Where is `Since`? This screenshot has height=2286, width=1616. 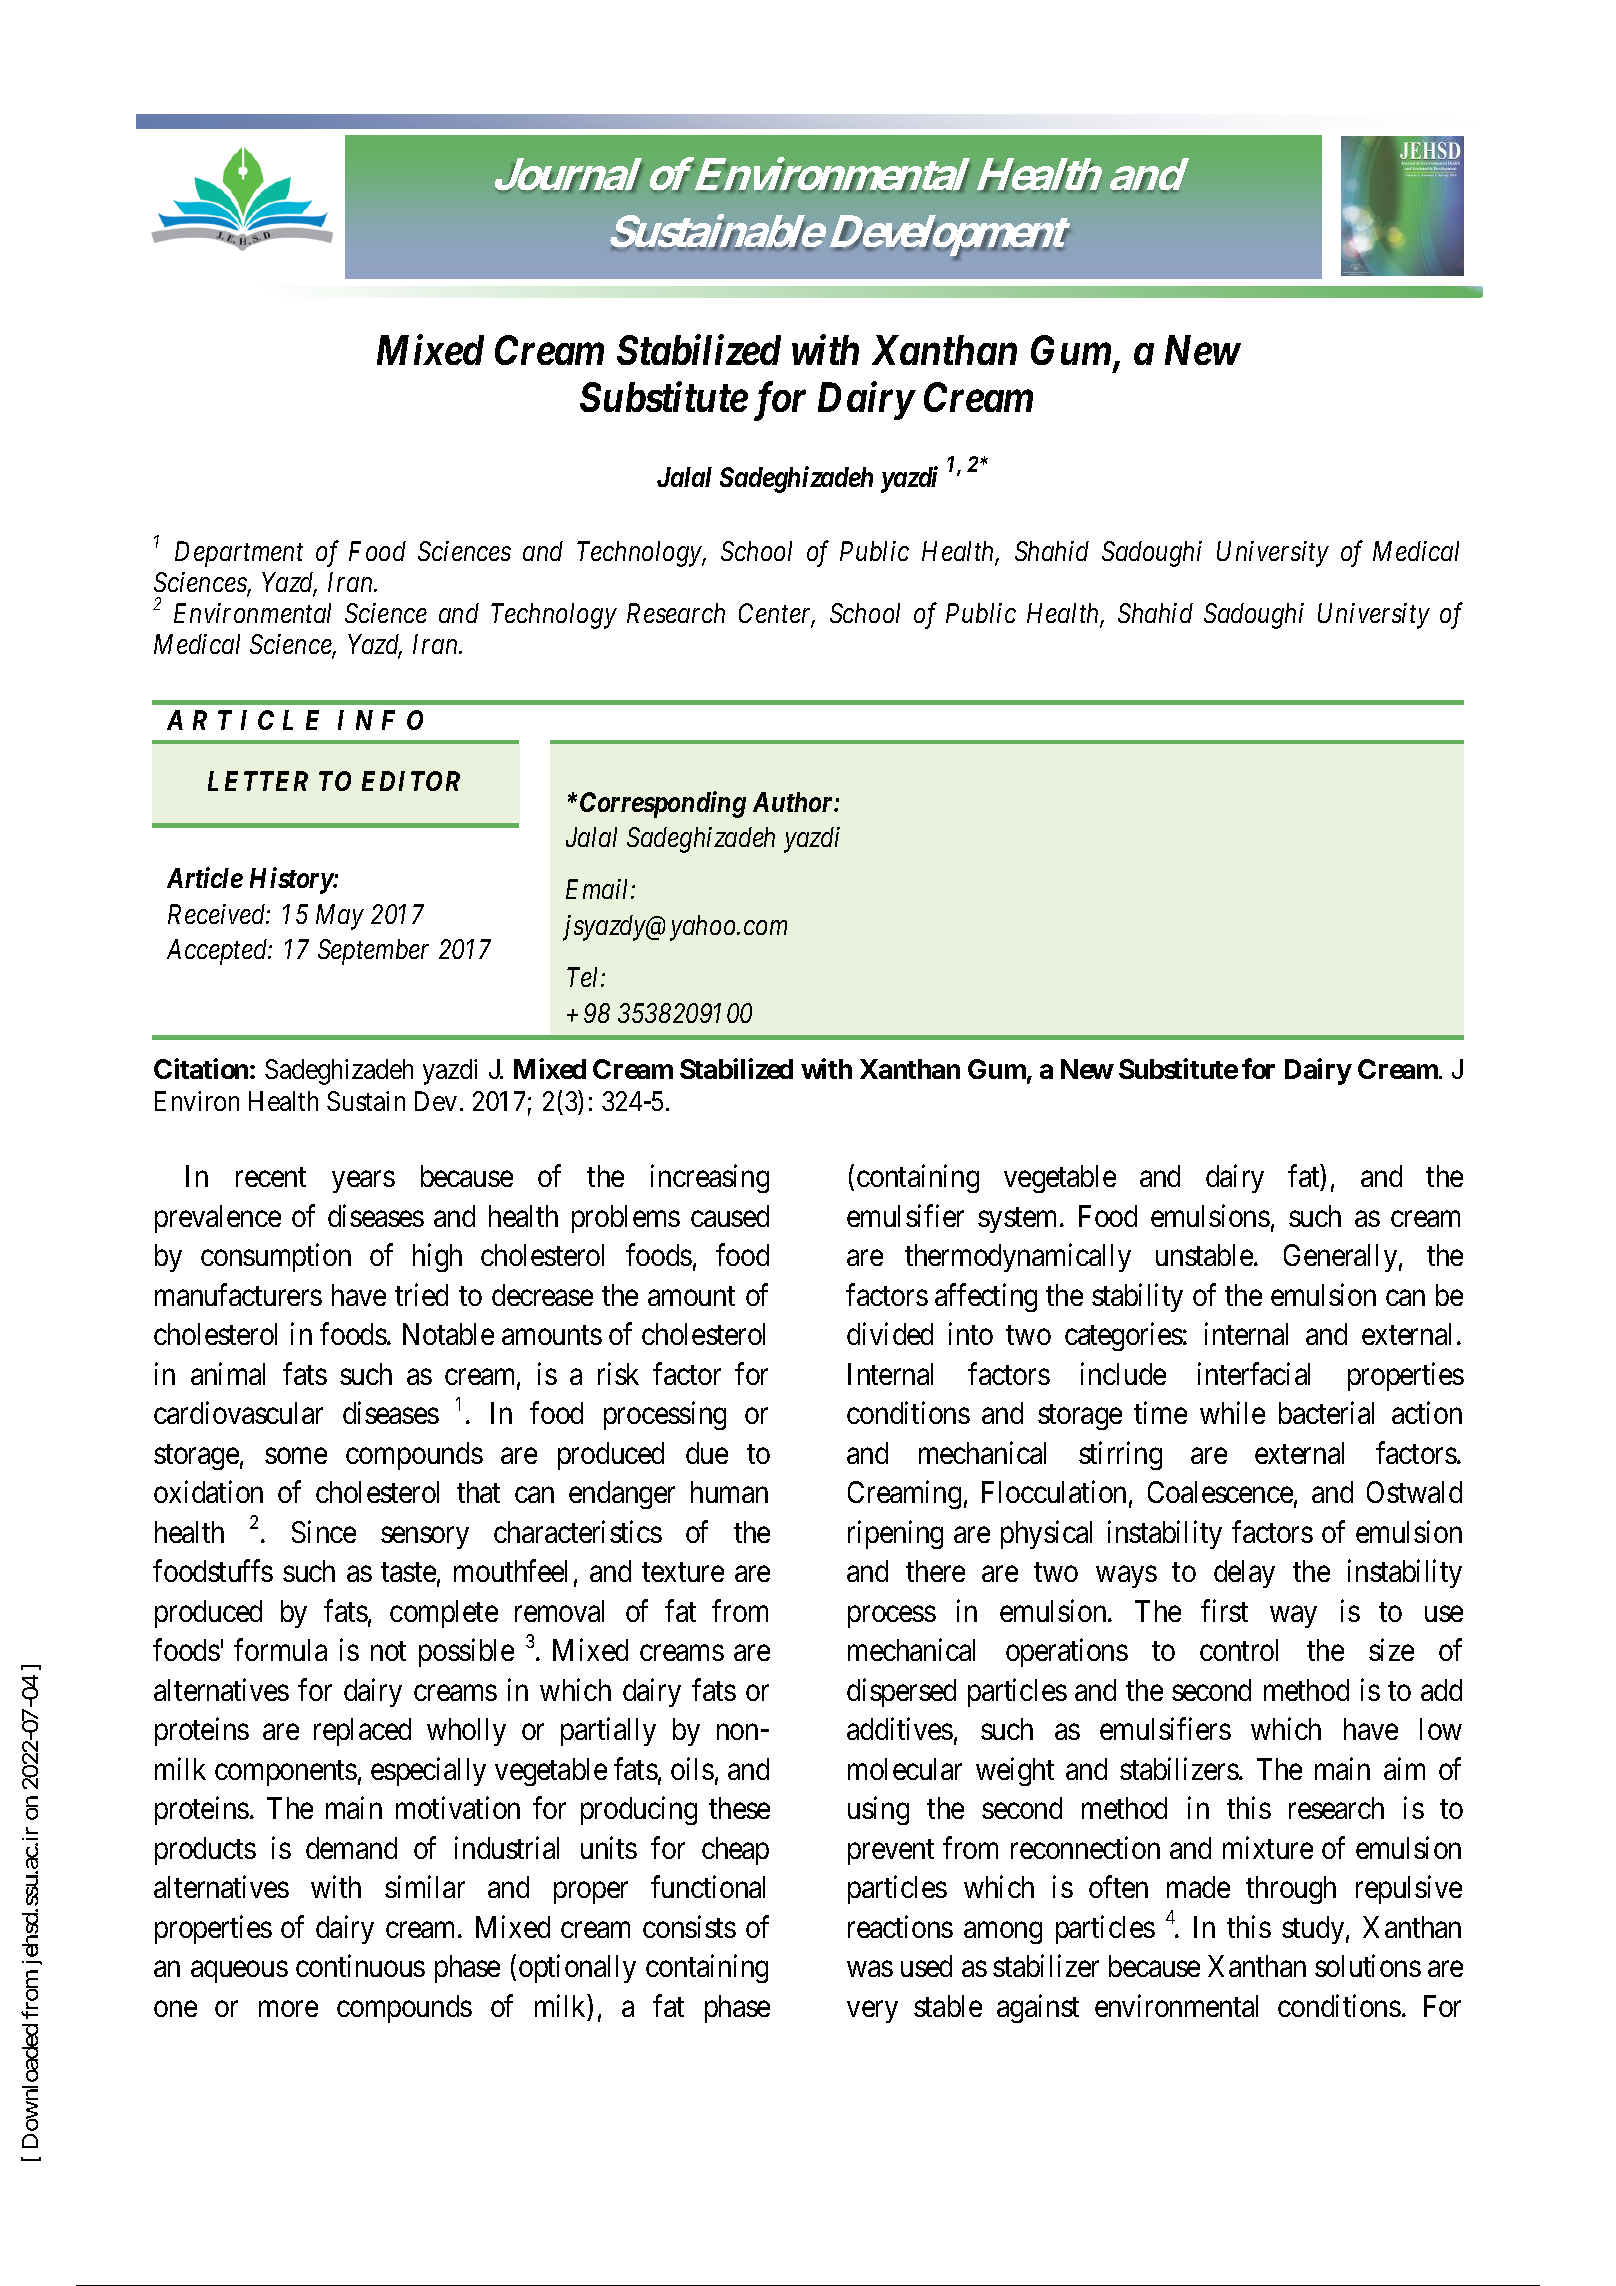 Since is located at coordinates (324, 1532).
